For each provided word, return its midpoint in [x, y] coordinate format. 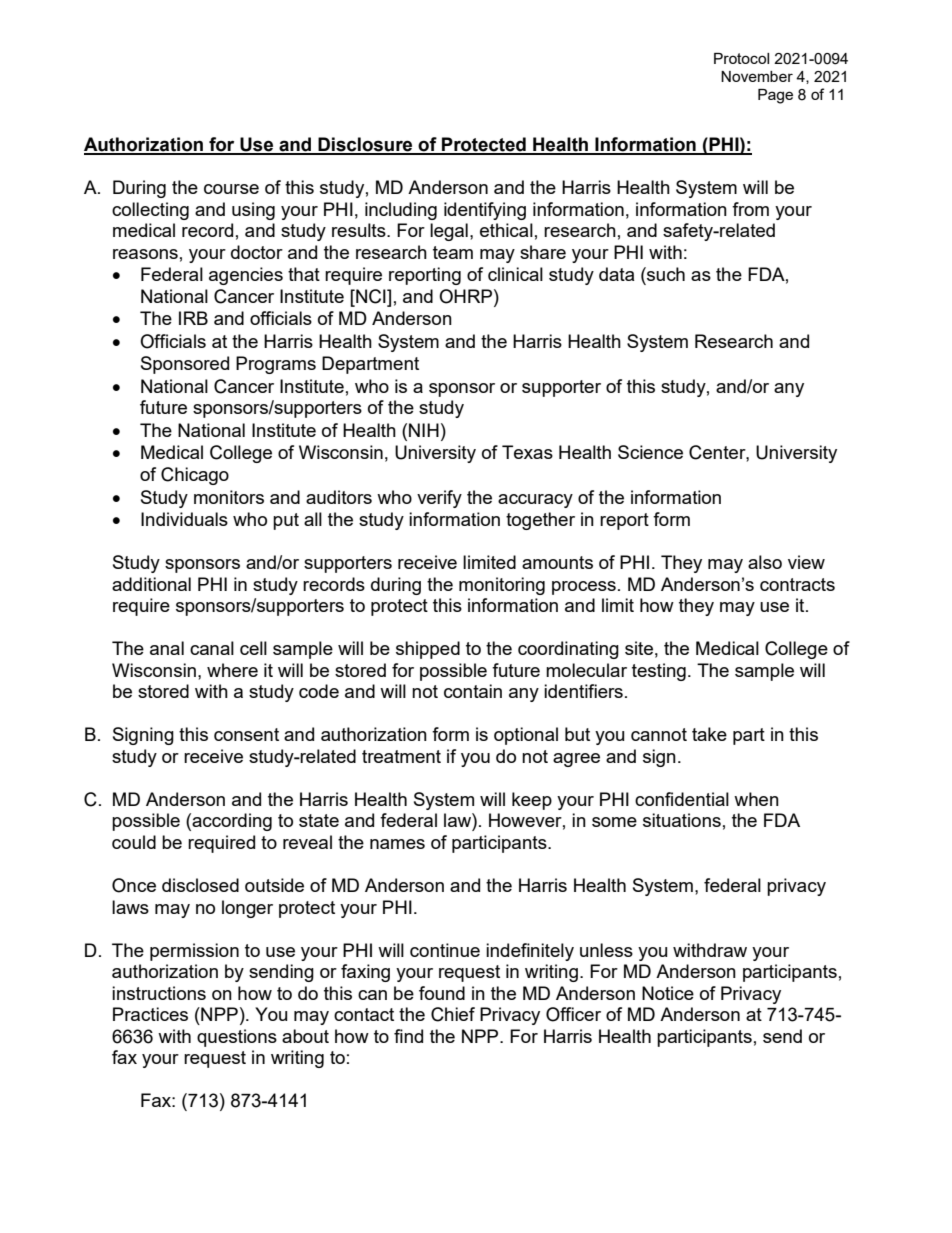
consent [246, 734]
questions [237, 1038]
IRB [193, 318]
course [231, 189]
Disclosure [365, 145]
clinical [515, 274]
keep [532, 801]
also [765, 562]
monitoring [502, 586]
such [665, 274]
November [757, 76]
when [756, 799]
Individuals [184, 519]
